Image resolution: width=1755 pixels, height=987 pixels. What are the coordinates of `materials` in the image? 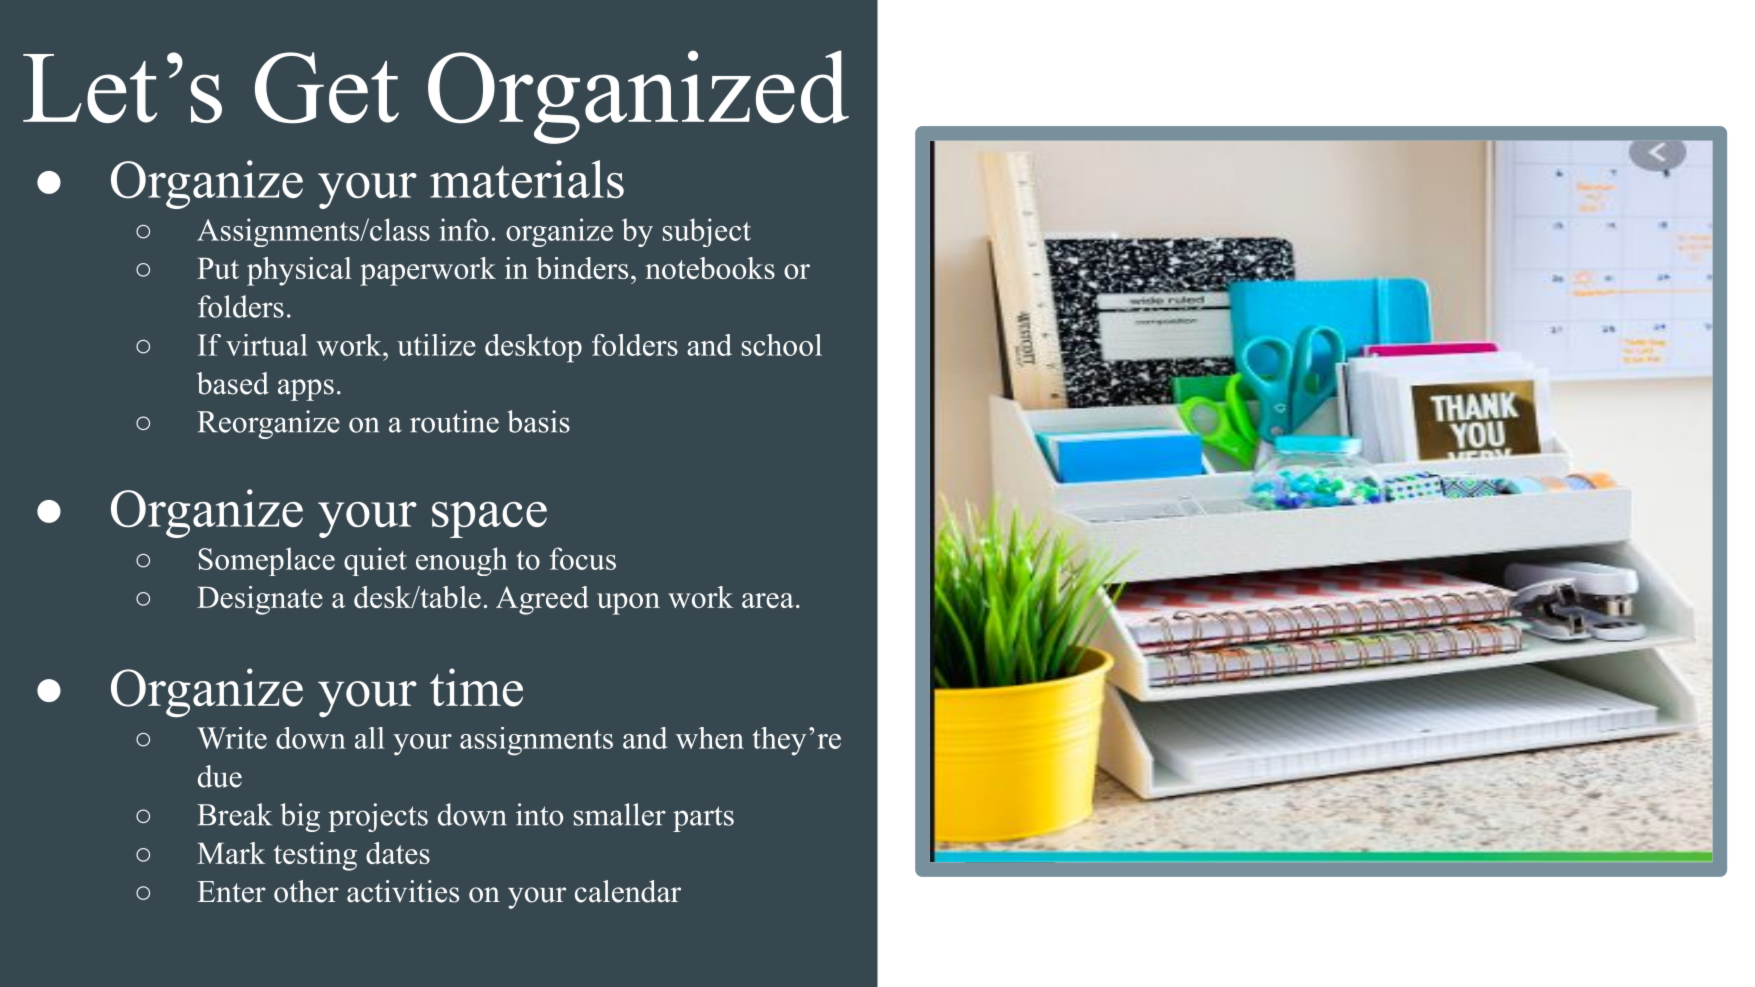 It's located at (527, 179).
